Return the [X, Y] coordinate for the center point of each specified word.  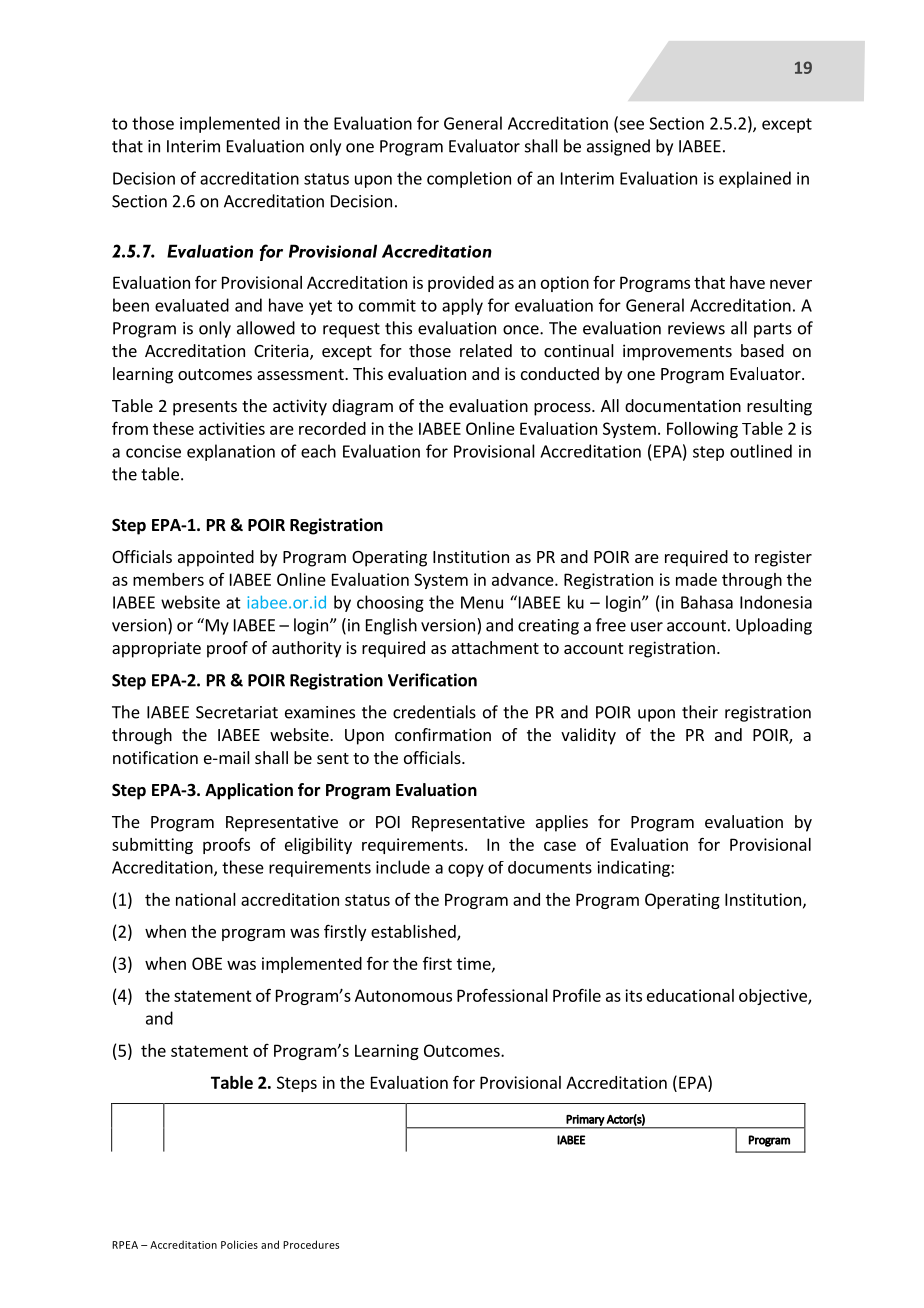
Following [702, 430]
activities [232, 428]
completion [469, 179]
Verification [432, 680]
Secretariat [237, 712]
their [700, 712]
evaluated [192, 305]
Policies [239, 1244]
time [475, 964]
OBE [207, 963]
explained [755, 179]
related [486, 350]
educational [690, 995]
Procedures [311, 1244]
